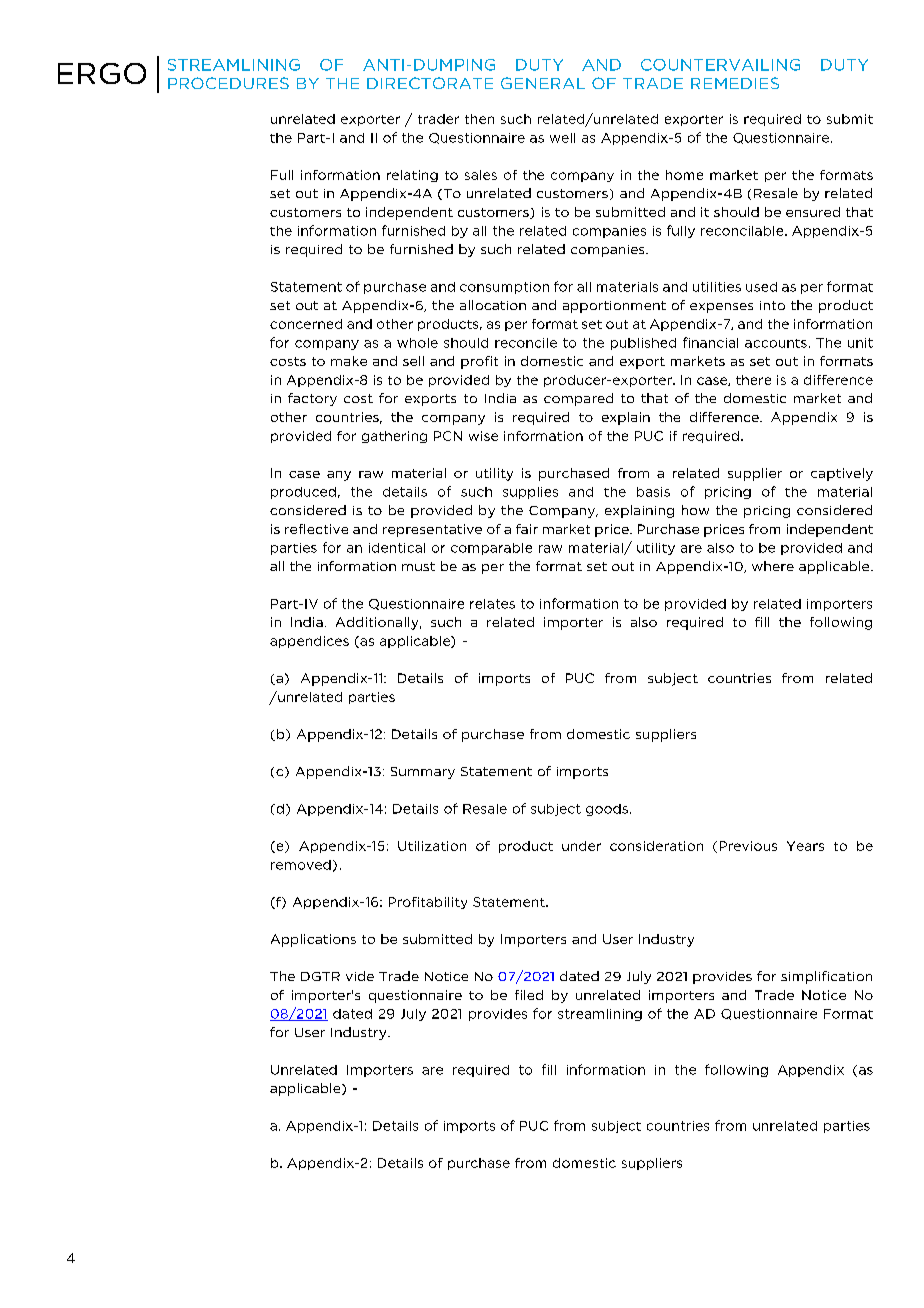 The image size is (924, 1308). What do you see at coordinates (309, 642) in the screenshot?
I see `appendices` at bounding box center [309, 642].
